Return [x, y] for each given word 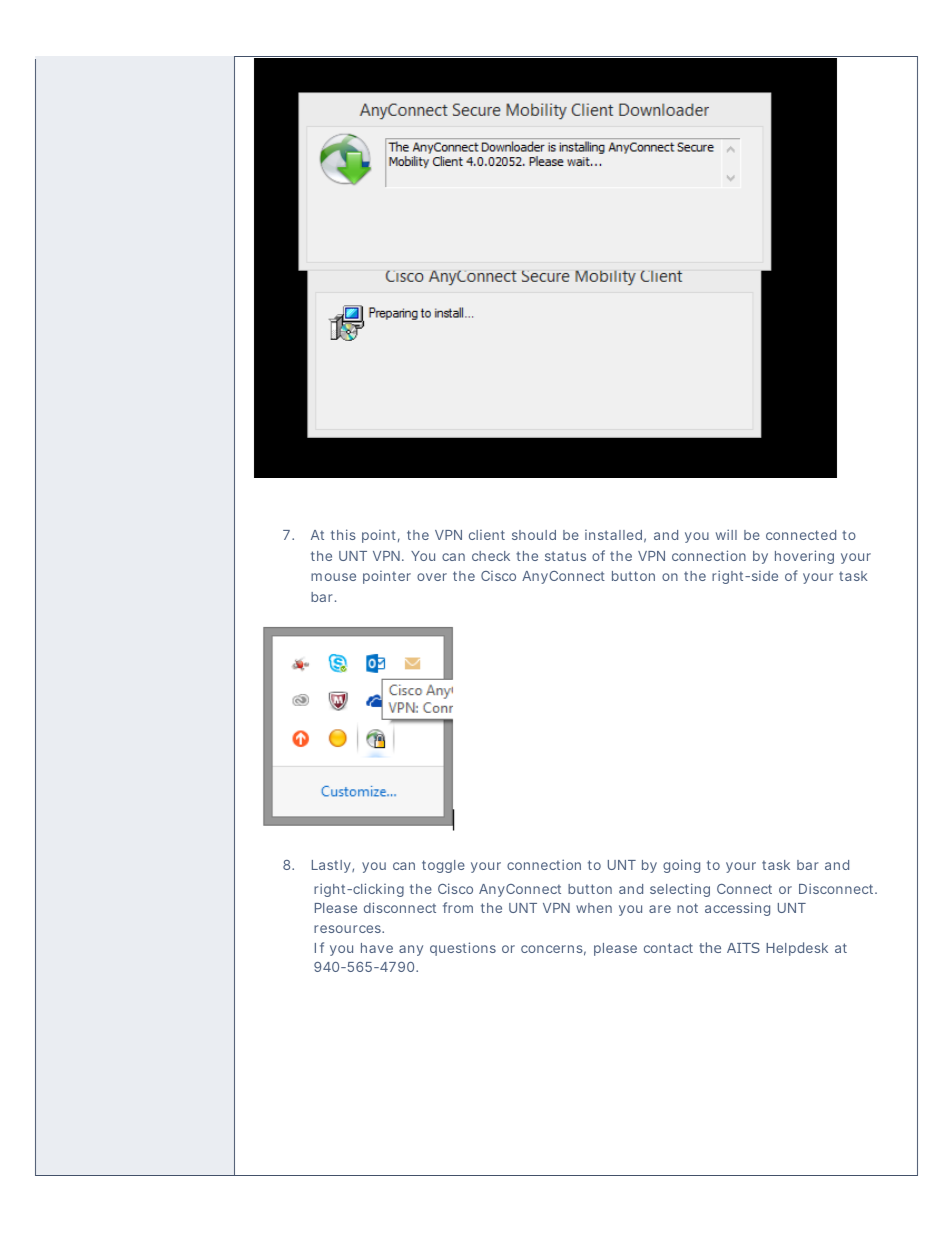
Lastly [331, 866]
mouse [333, 577]
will [726, 534]
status [565, 556]
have [377, 948]
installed [613, 535]
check [491, 556]
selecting [680, 890]
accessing [737, 909]
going [681, 866]
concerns [552, 949]
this [343, 534]
